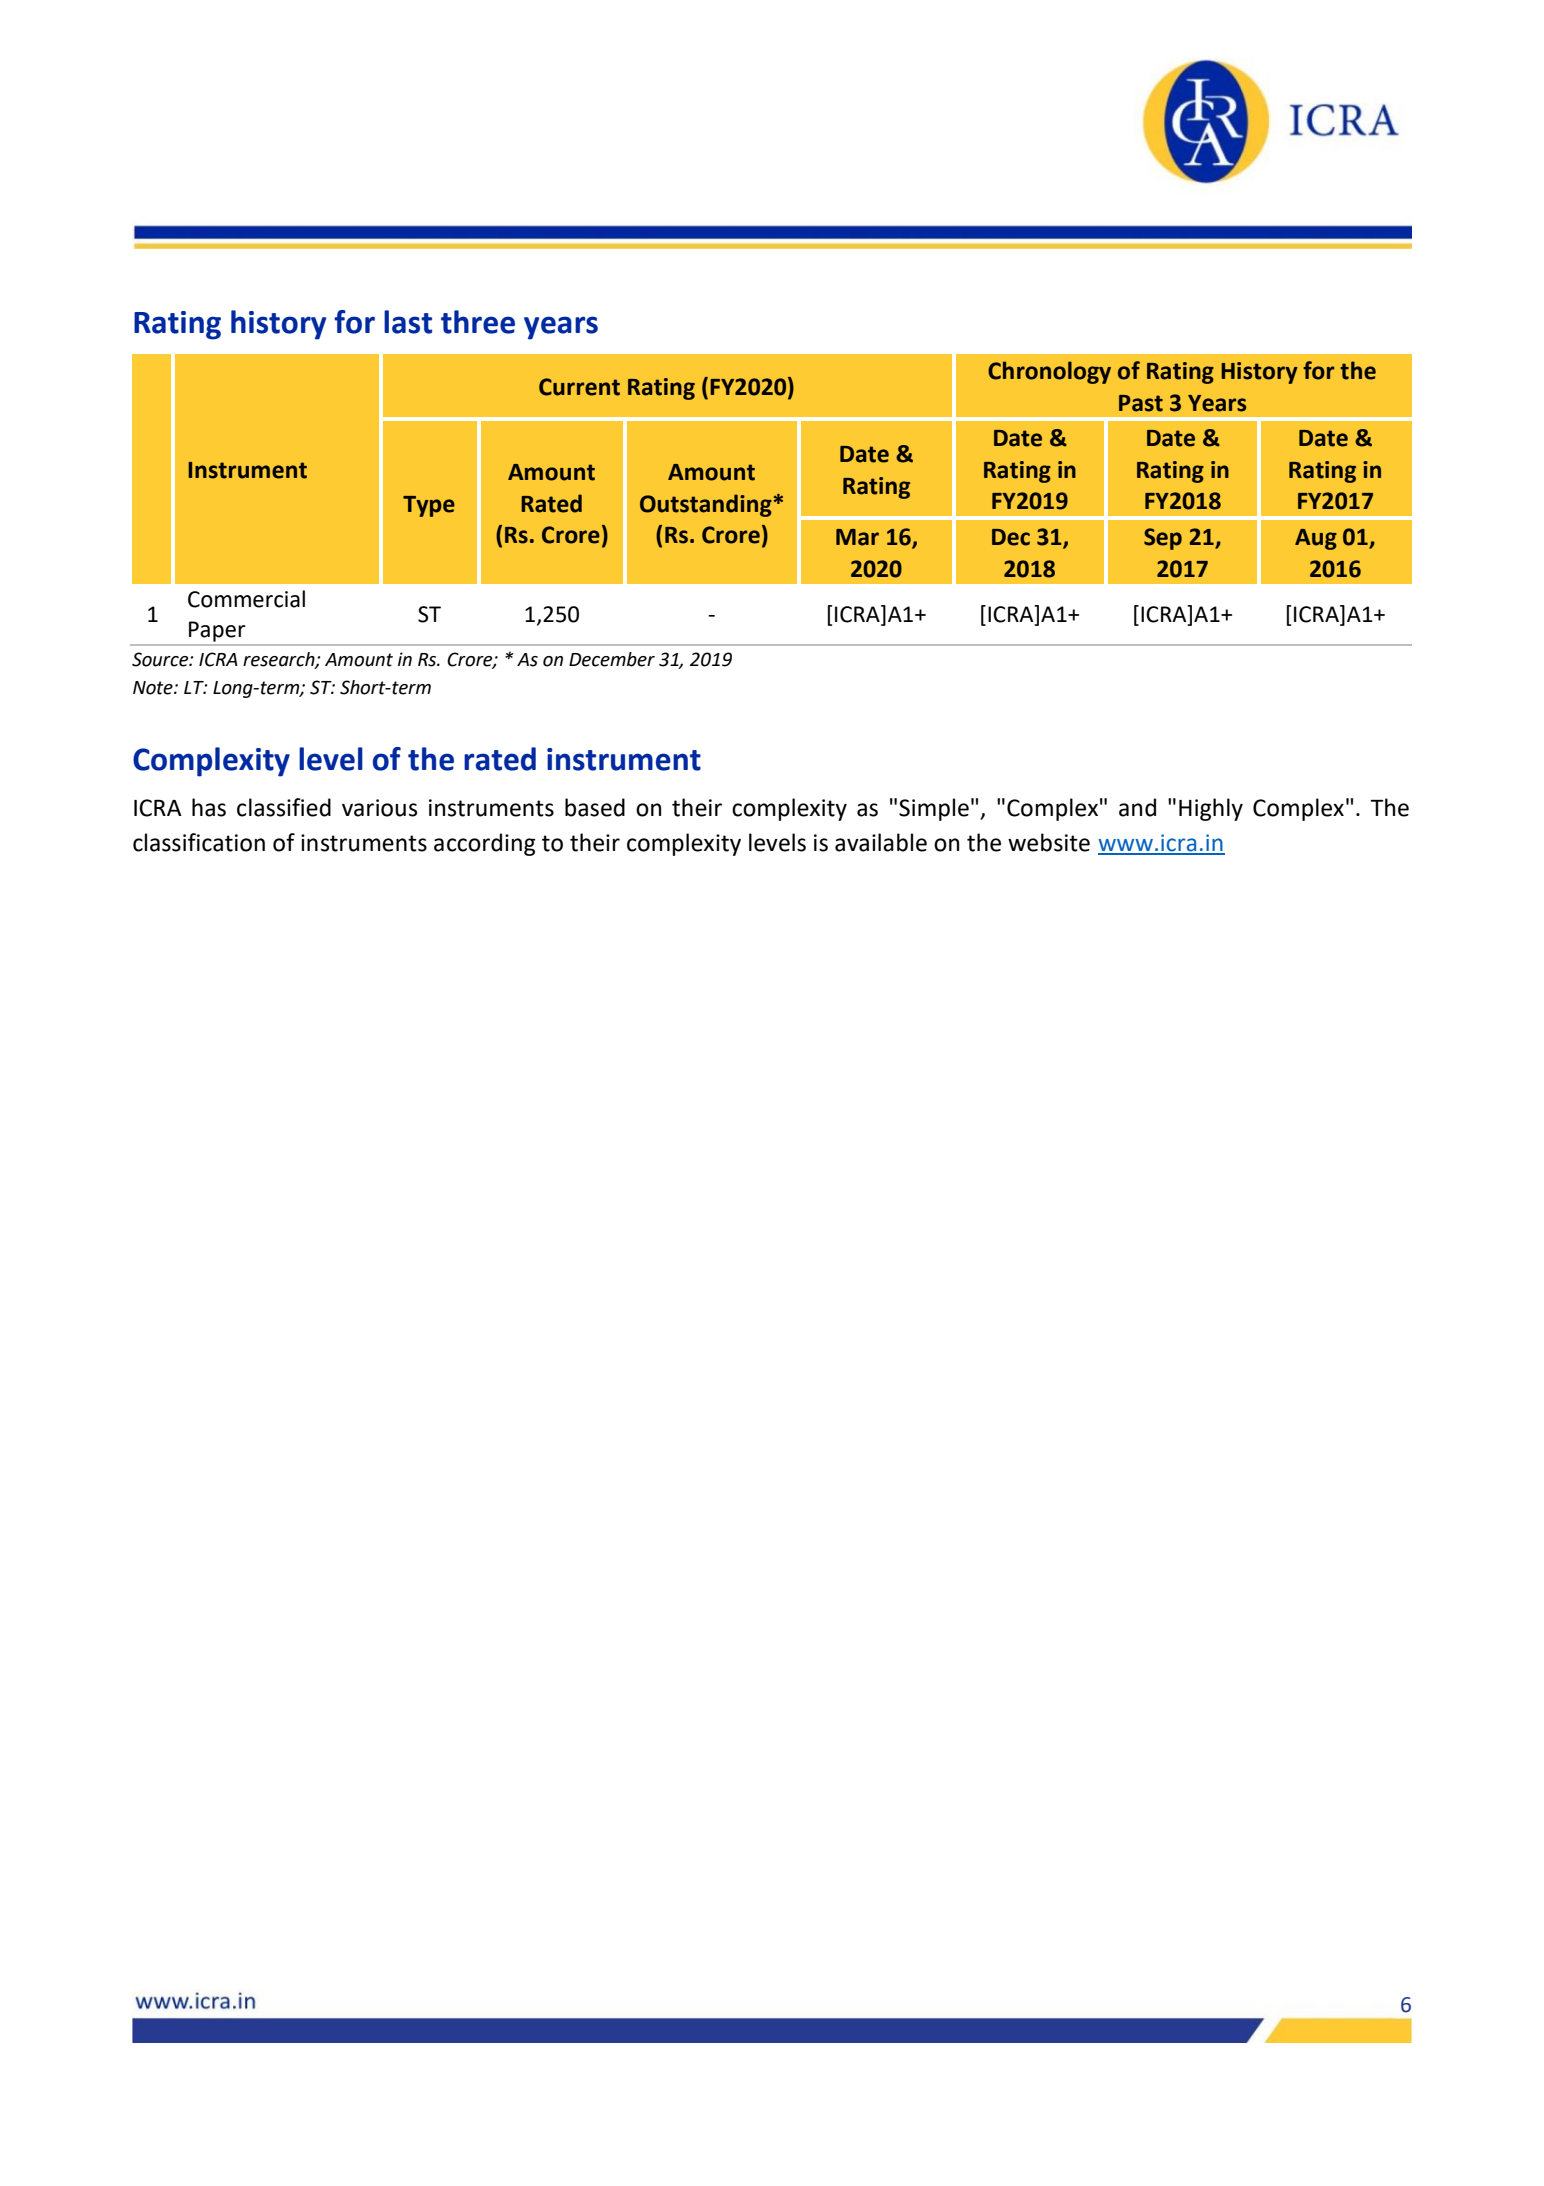  Describe the element at coordinates (246, 599) in the document. I see `Commercial` at that location.
